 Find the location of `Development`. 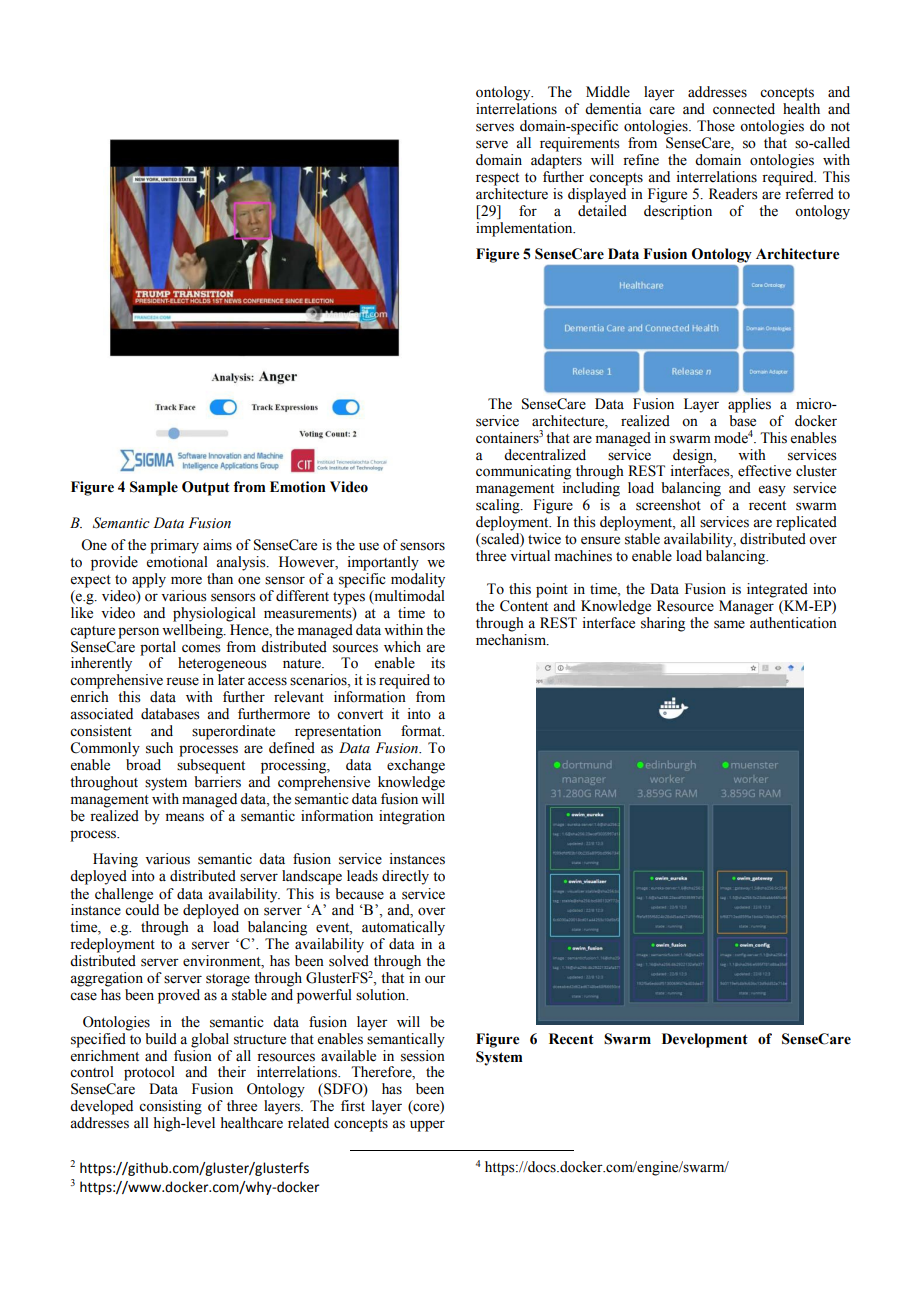

Development is located at coordinates (705, 1040).
